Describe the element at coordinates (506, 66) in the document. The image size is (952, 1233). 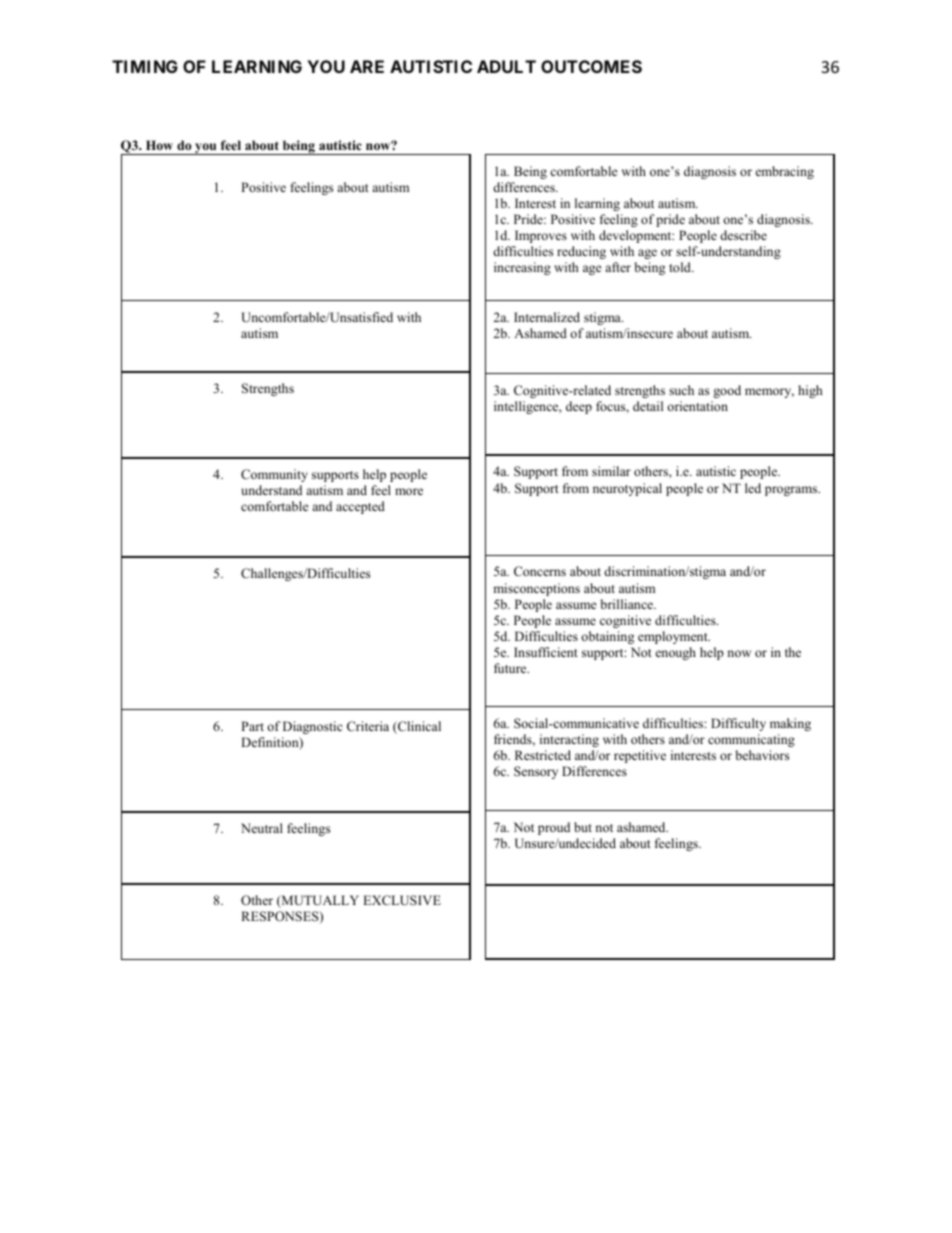
I see `ADULT` at that location.
